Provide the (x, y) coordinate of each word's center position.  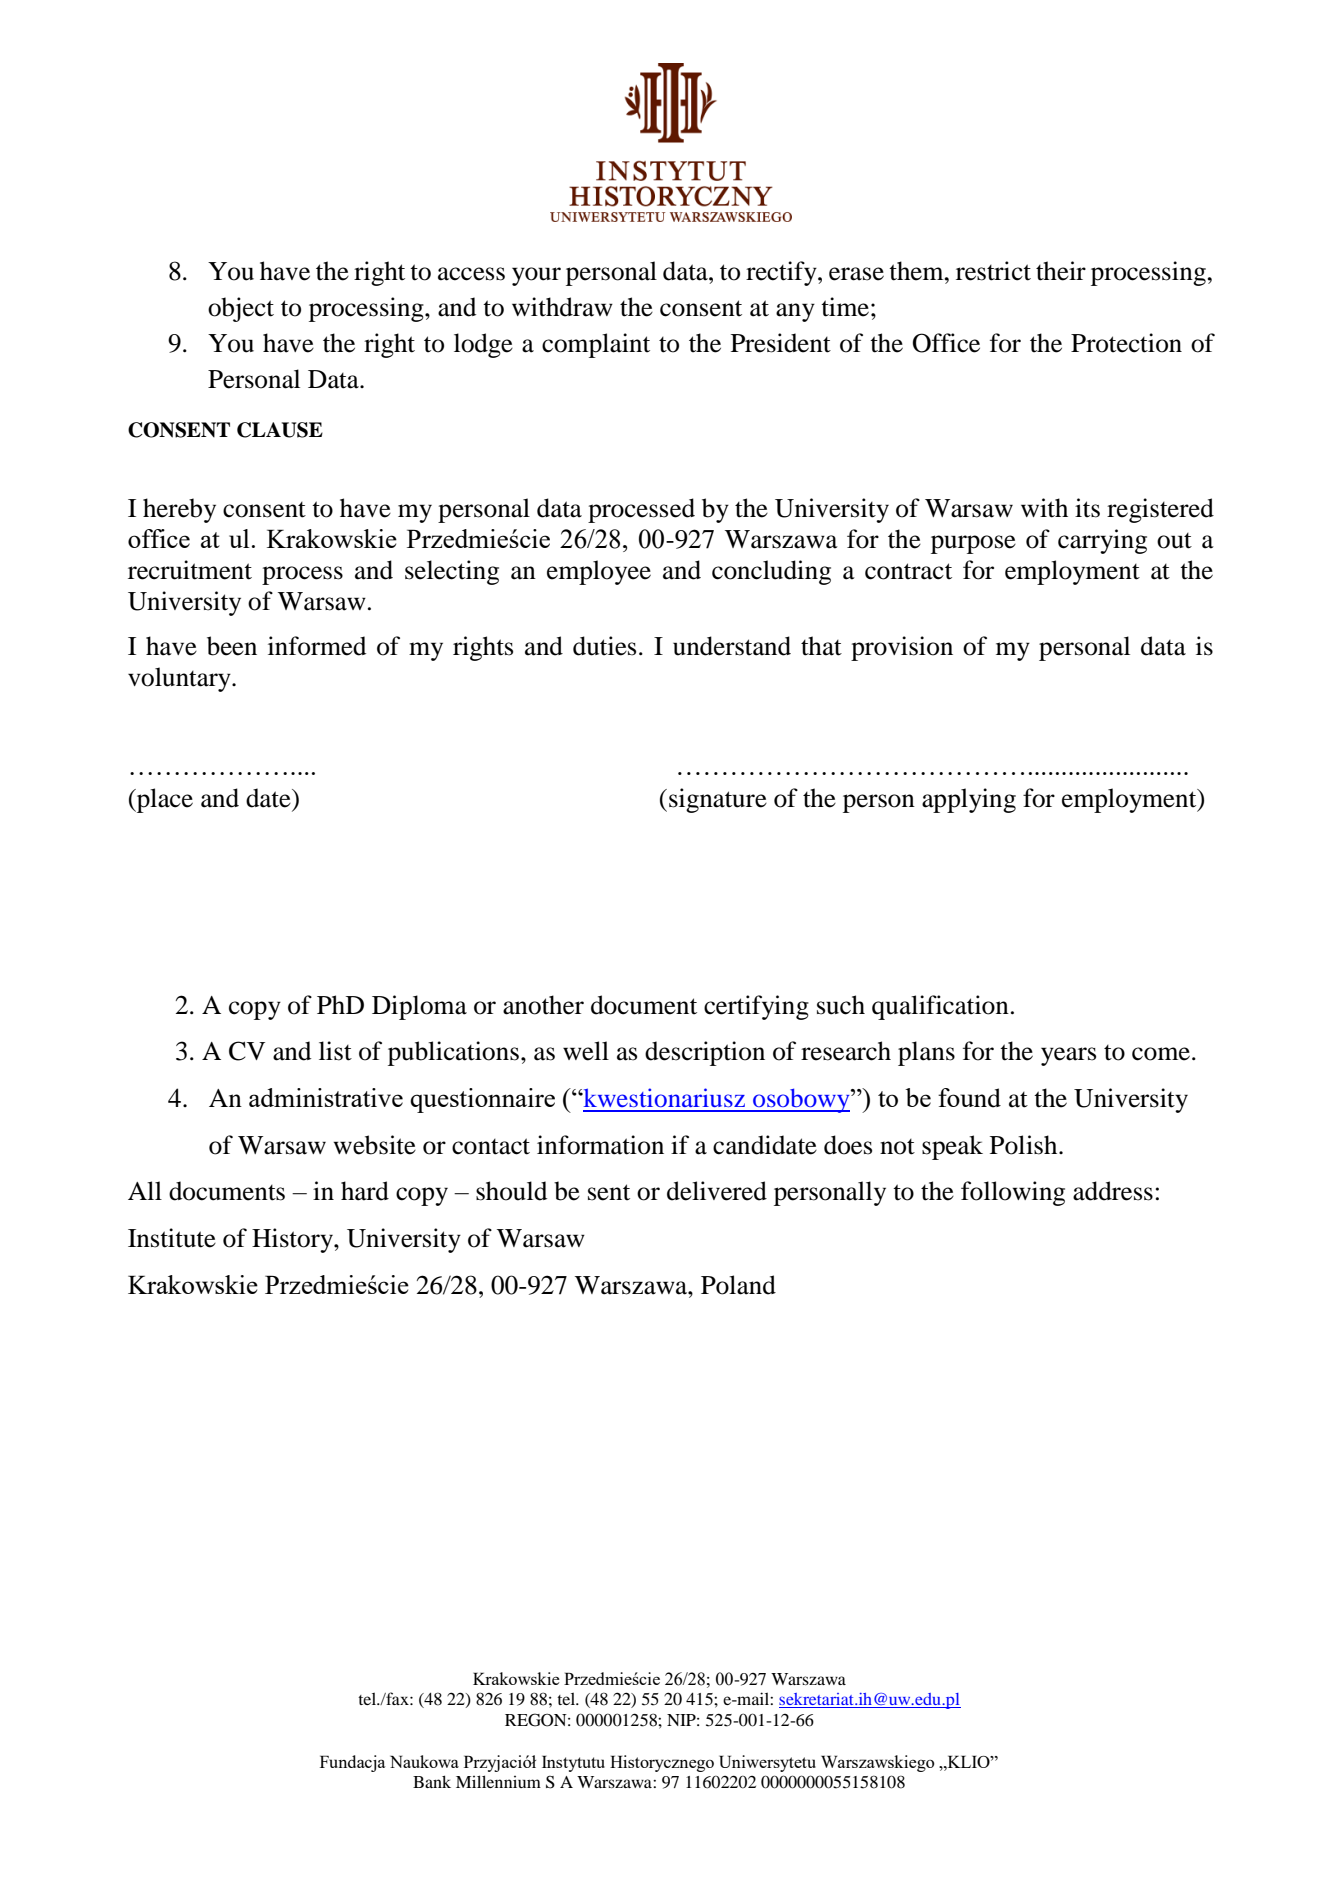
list (335, 1051)
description (705, 1053)
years (1068, 1056)
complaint (596, 345)
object (241, 309)
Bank (432, 1781)
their (1061, 271)
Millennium (498, 1781)
